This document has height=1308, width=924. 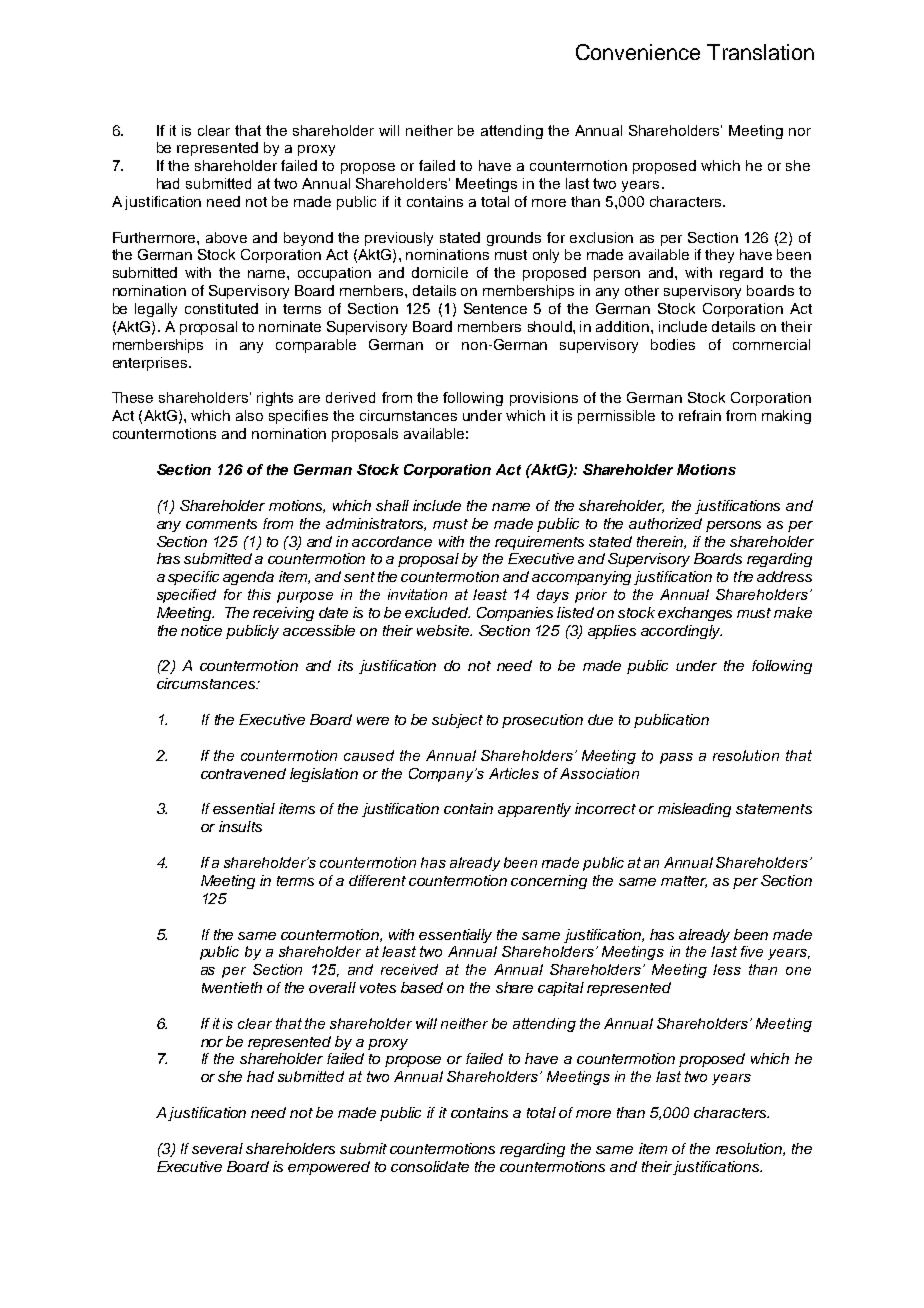 I want to click on based, so click(x=422, y=987).
